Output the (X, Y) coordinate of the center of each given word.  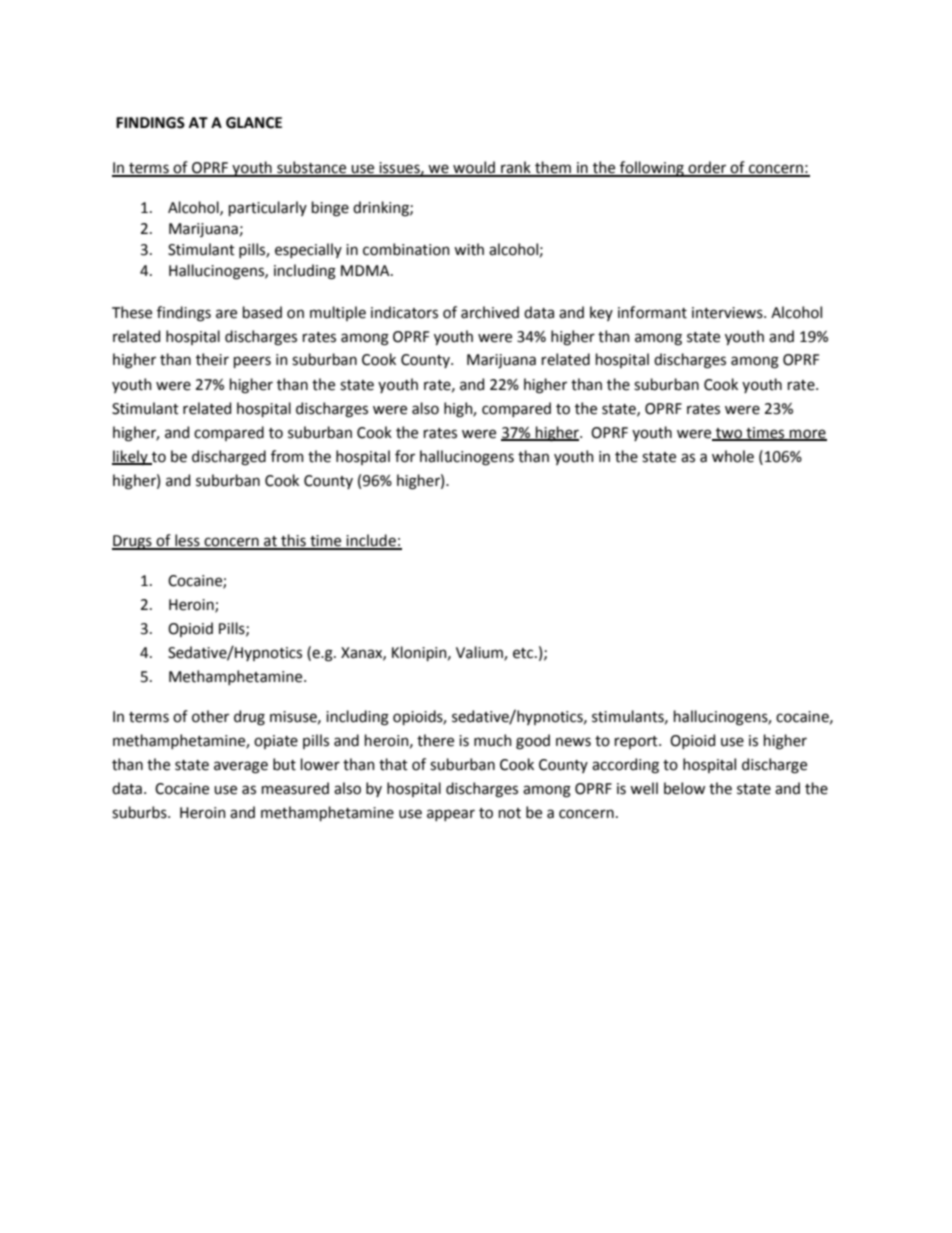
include (371, 541)
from (287, 456)
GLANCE (254, 123)
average (241, 767)
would (474, 168)
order (708, 168)
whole (733, 456)
